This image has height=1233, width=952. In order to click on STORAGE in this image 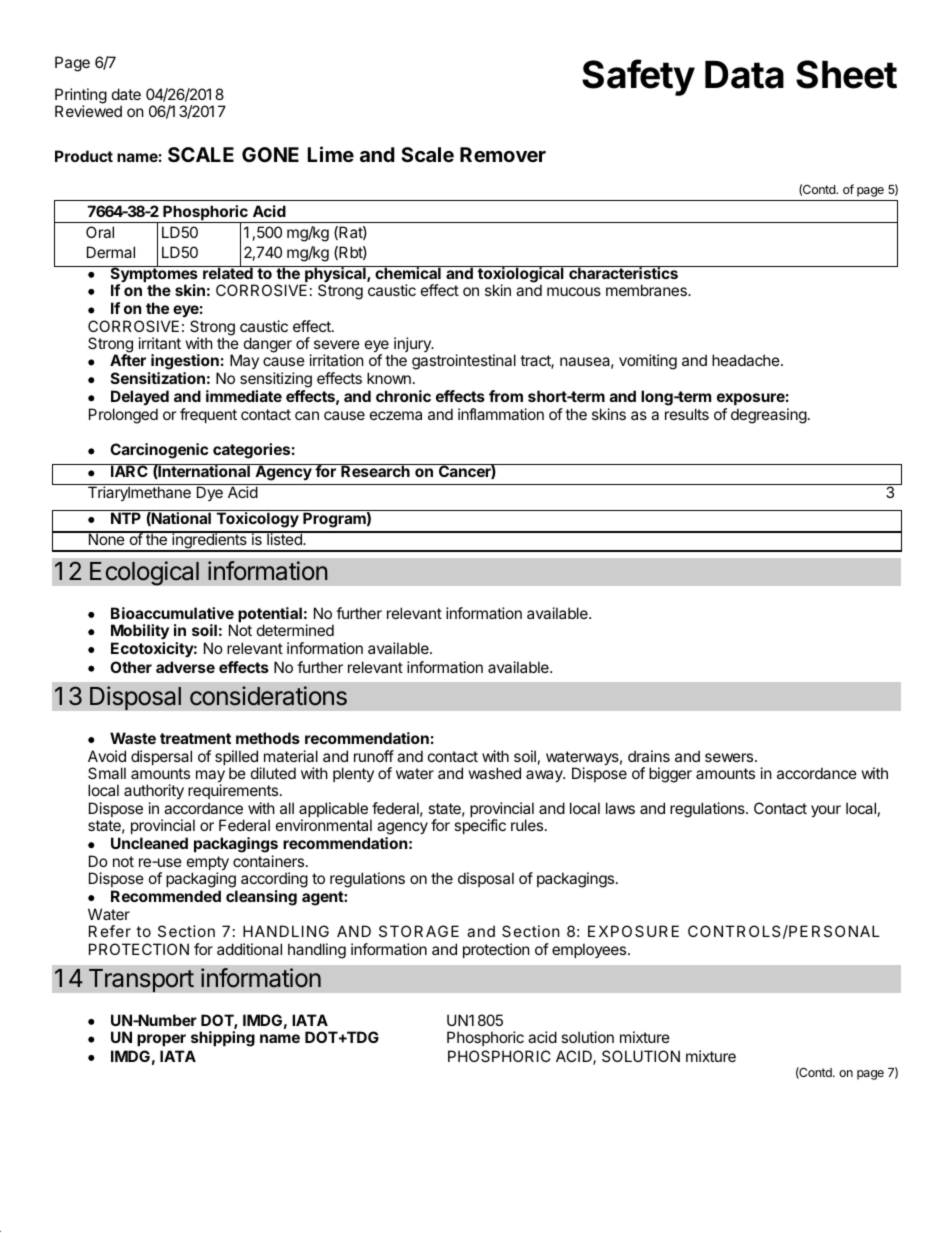, I will do `click(419, 931)`.
